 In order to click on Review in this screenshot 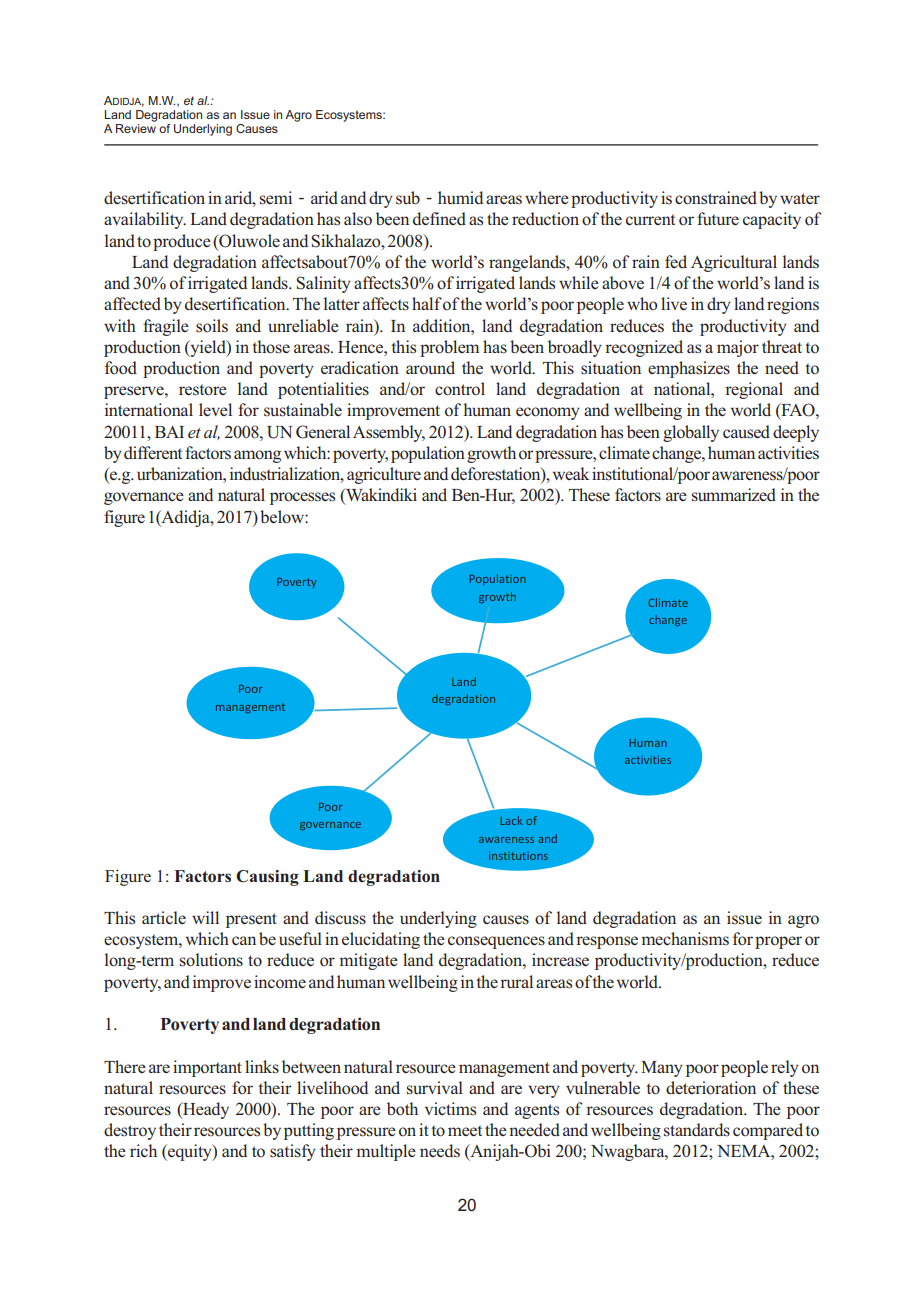, I will do `click(136, 127)`.
